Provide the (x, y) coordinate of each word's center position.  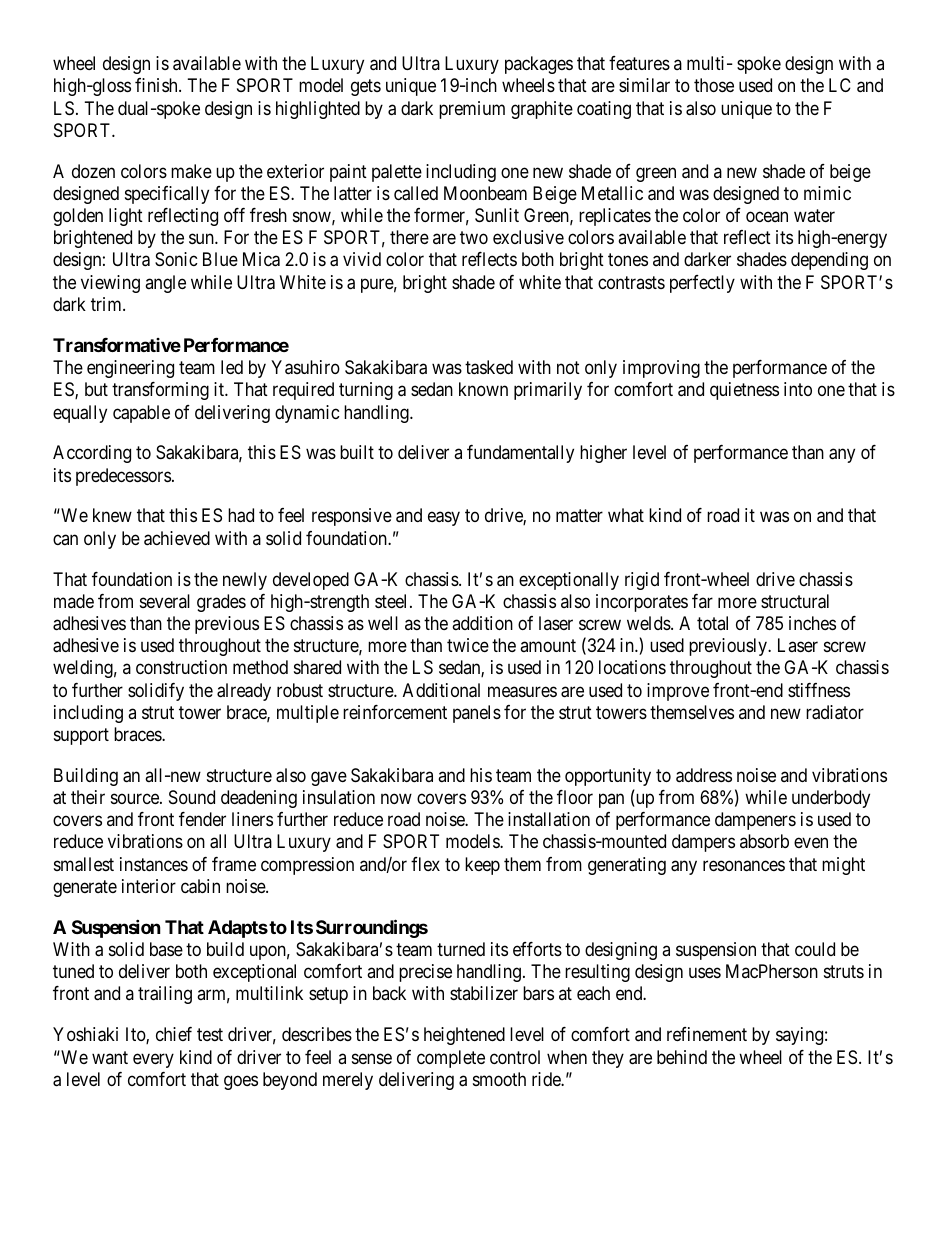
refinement (707, 1034)
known (483, 389)
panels (477, 714)
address (704, 775)
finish (157, 85)
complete (451, 1059)
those (714, 85)
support (81, 736)
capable (141, 414)
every (153, 1060)
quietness (744, 391)
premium (472, 110)
